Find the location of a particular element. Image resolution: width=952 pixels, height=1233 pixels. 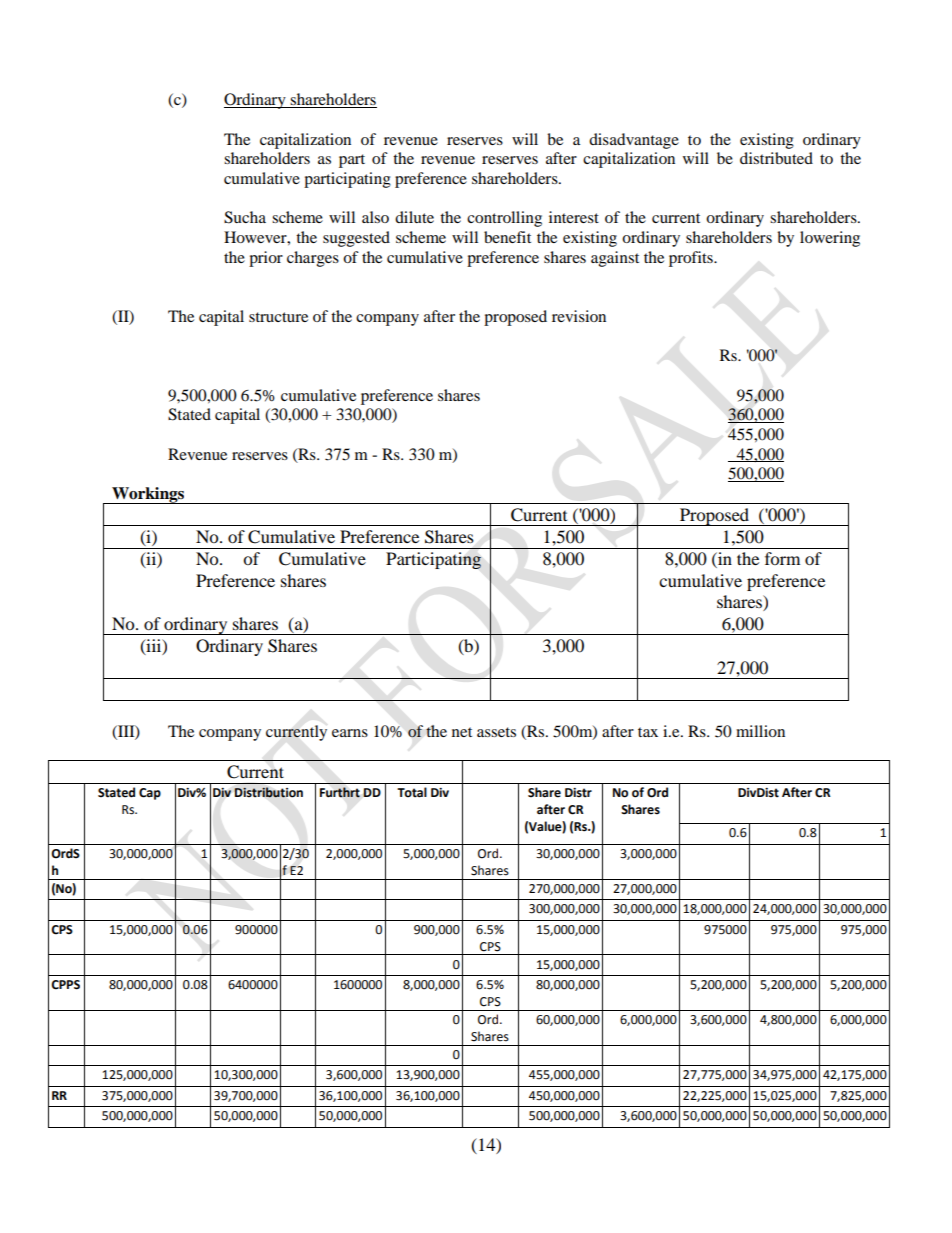

form is located at coordinates (782, 558).
